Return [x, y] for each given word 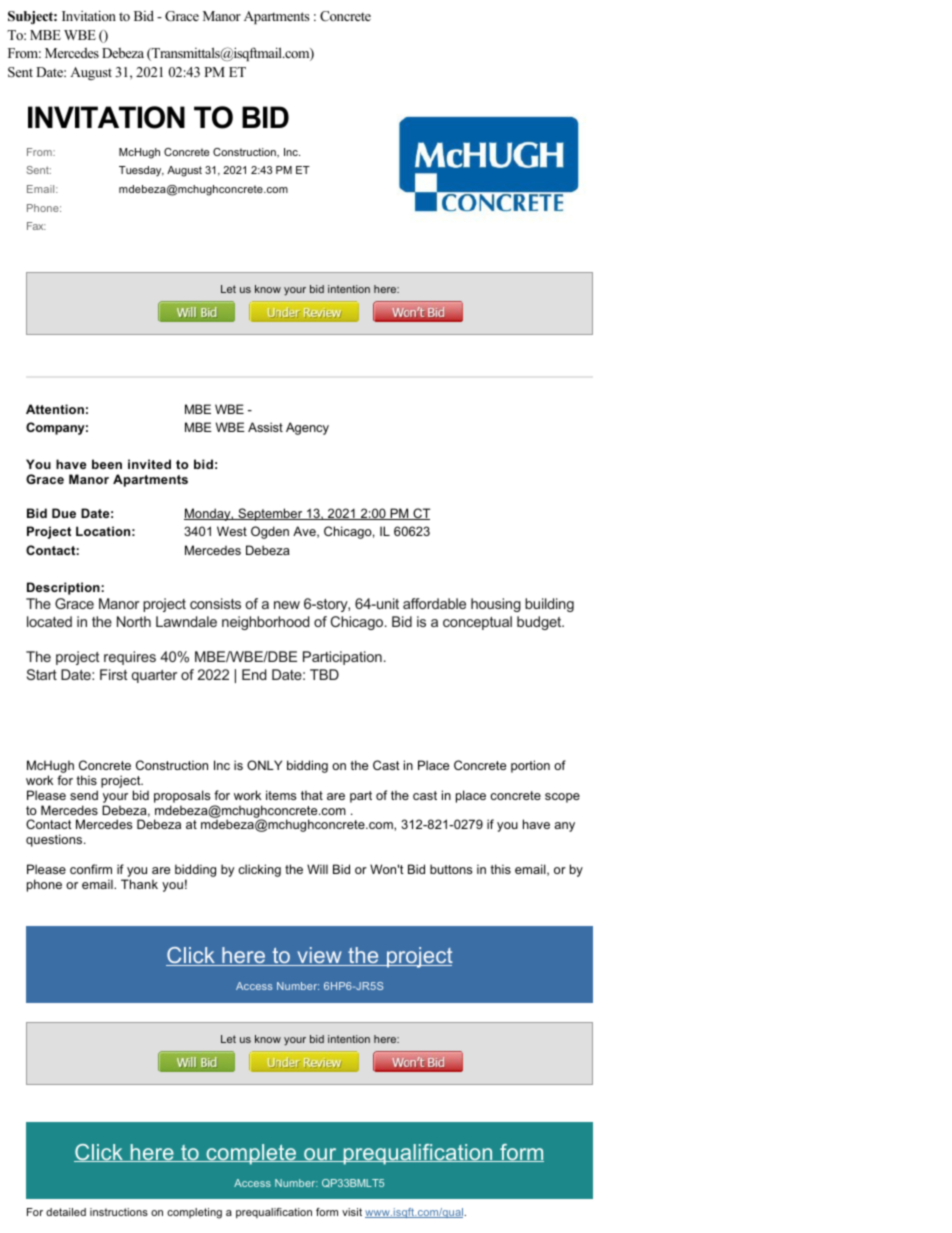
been [107, 464]
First [113, 674]
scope [562, 798]
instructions [119, 1212]
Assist [265, 427]
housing [496, 605]
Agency [307, 428]
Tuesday [141, 171]
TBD [324, 674]
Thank [139, 884]
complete [251, 1154]
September [270, 514]
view [319, 956]
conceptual [477, 623]
